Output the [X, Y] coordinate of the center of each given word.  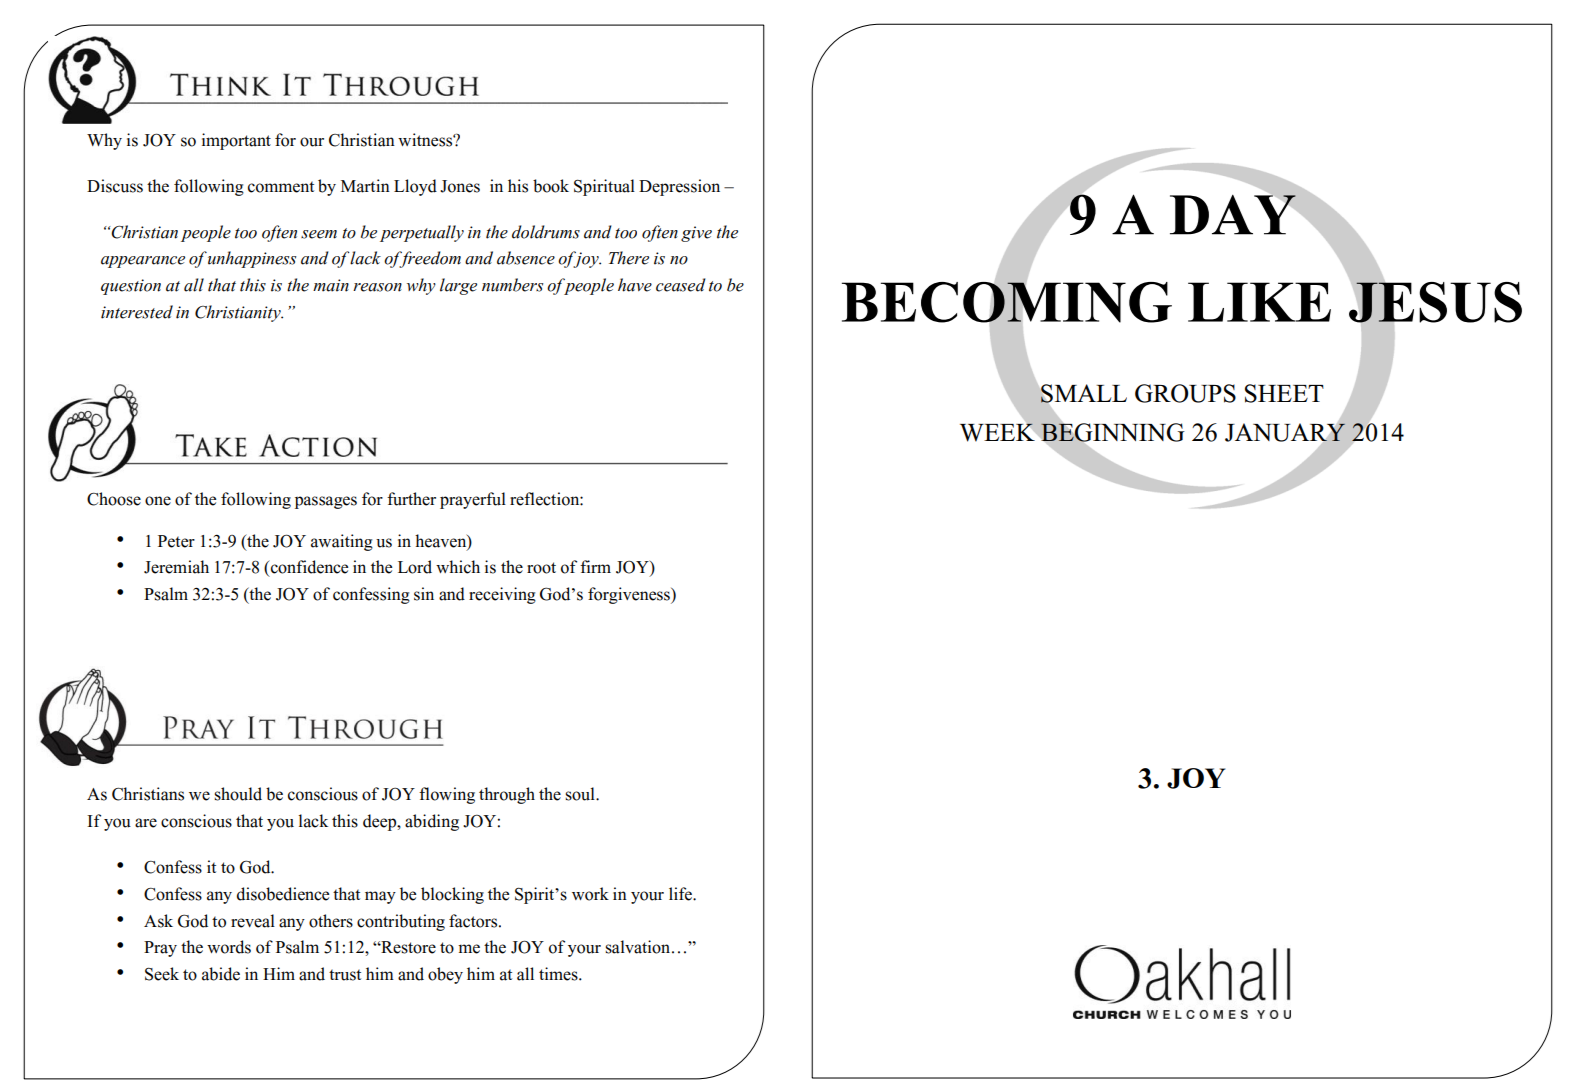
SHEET [1284, 393]
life [681, 894]
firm [595, 566]
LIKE [1259, 302]
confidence [308, 567]
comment [281, 187]
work [590, 894]
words [229, 947]
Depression [679, 187]
